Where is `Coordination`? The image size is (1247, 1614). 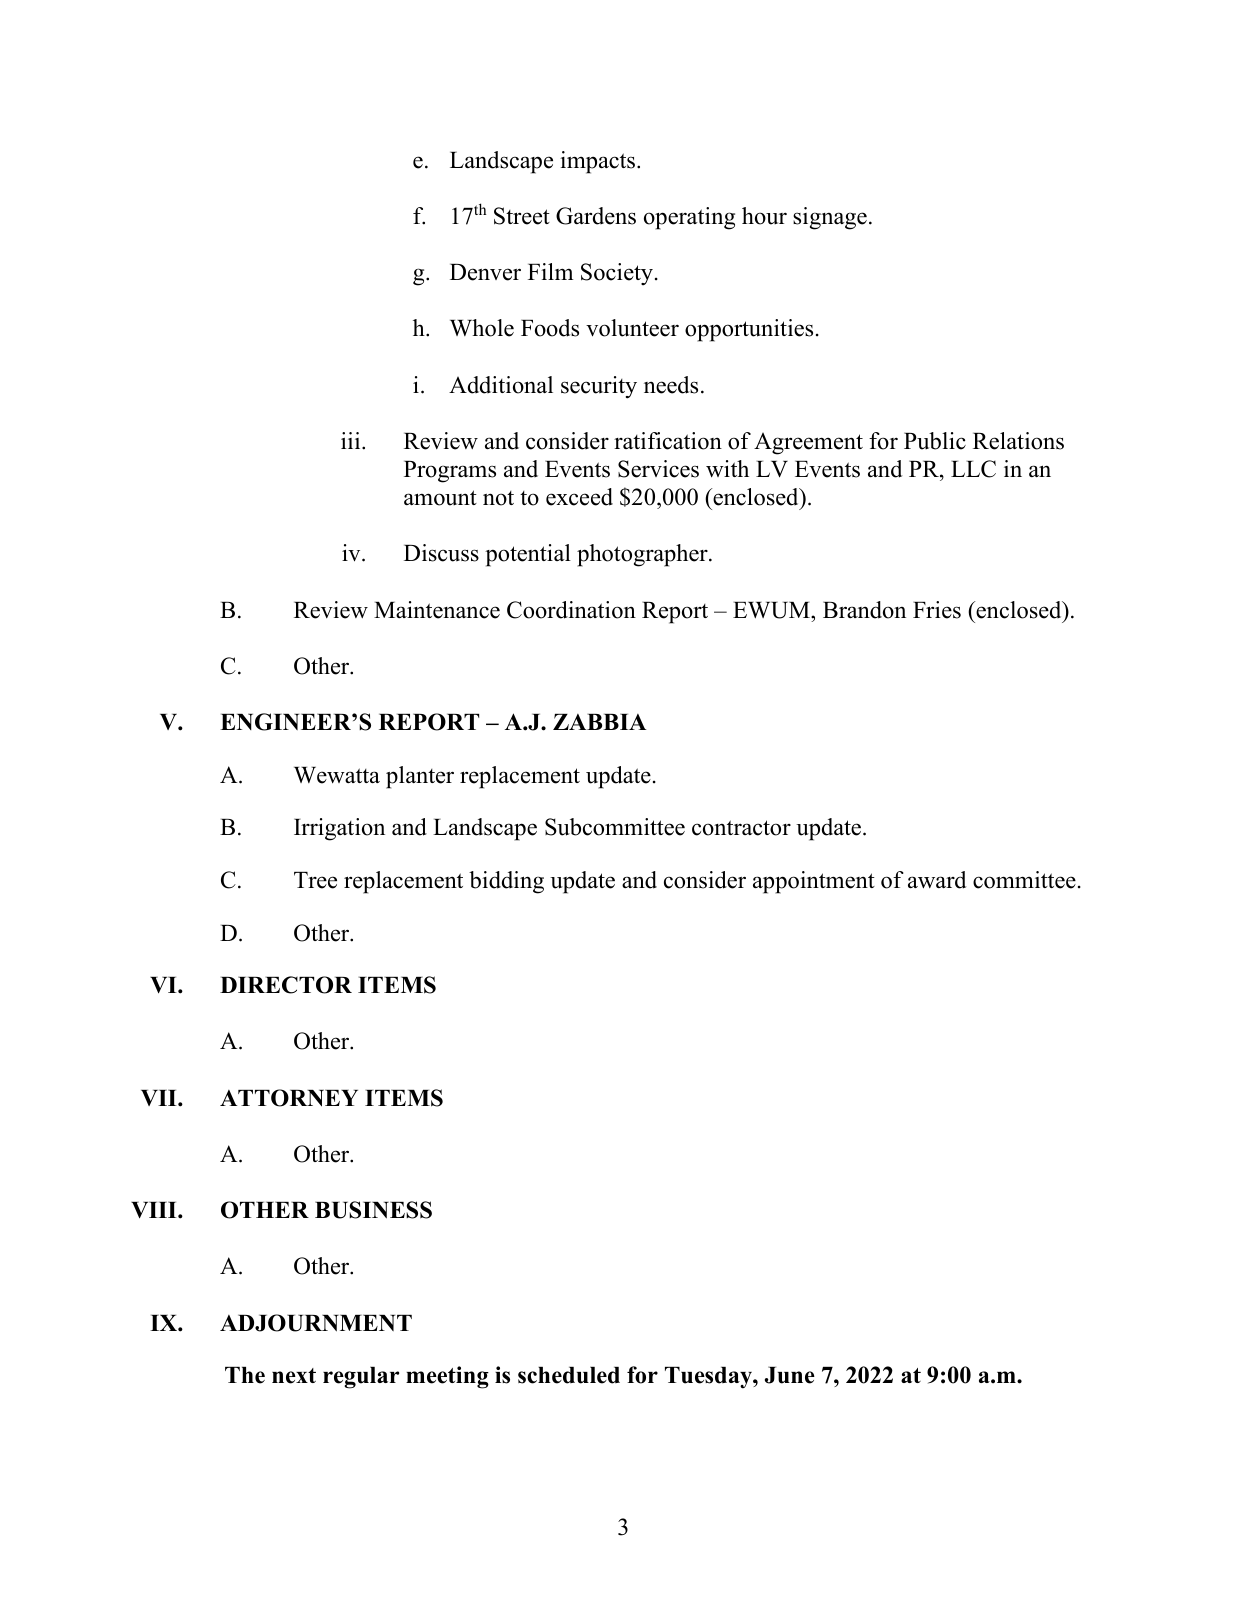
Coordination is located at coordinates (571, 610).
